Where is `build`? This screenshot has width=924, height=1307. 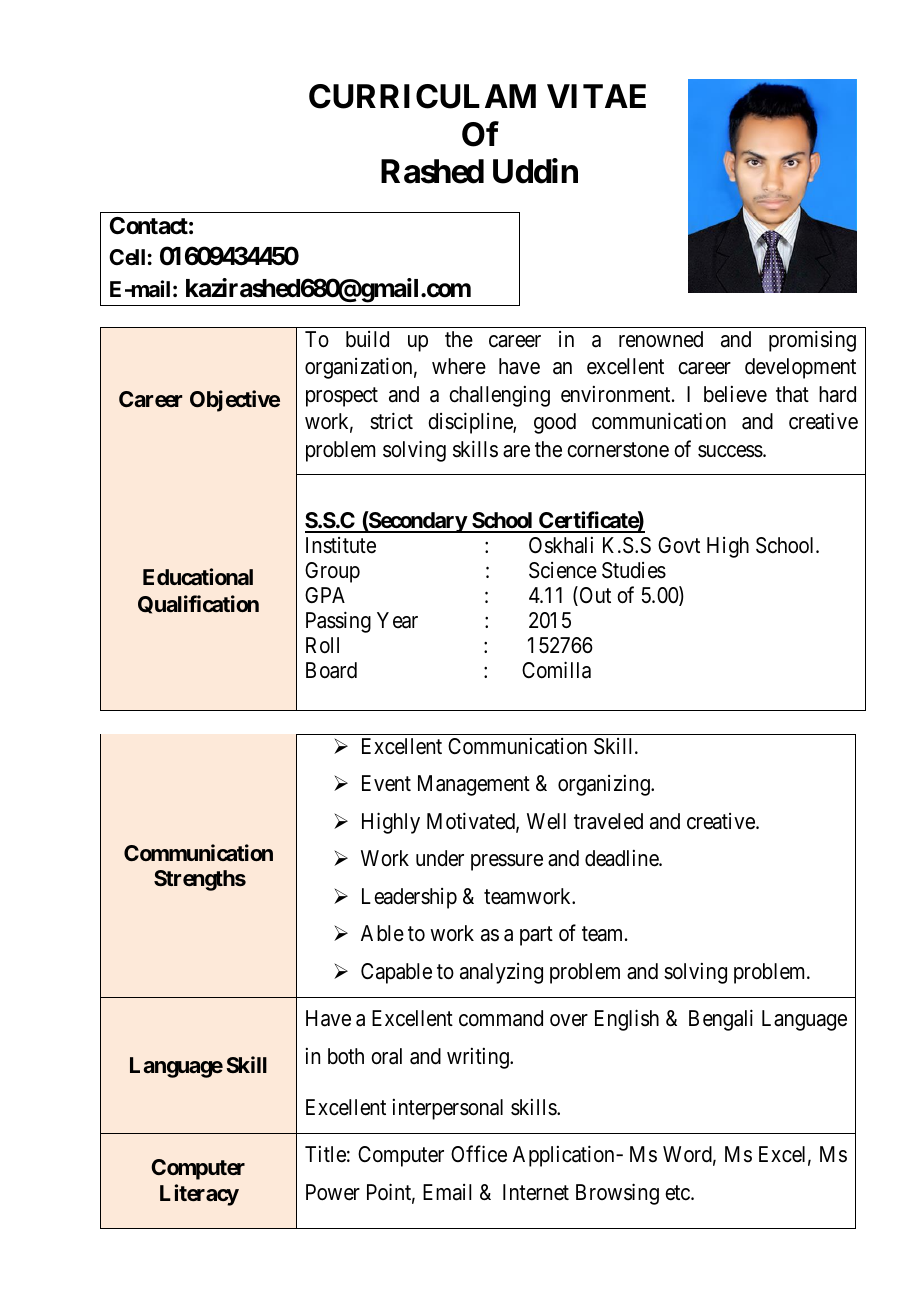
build is located at coordinates (367, 339).
